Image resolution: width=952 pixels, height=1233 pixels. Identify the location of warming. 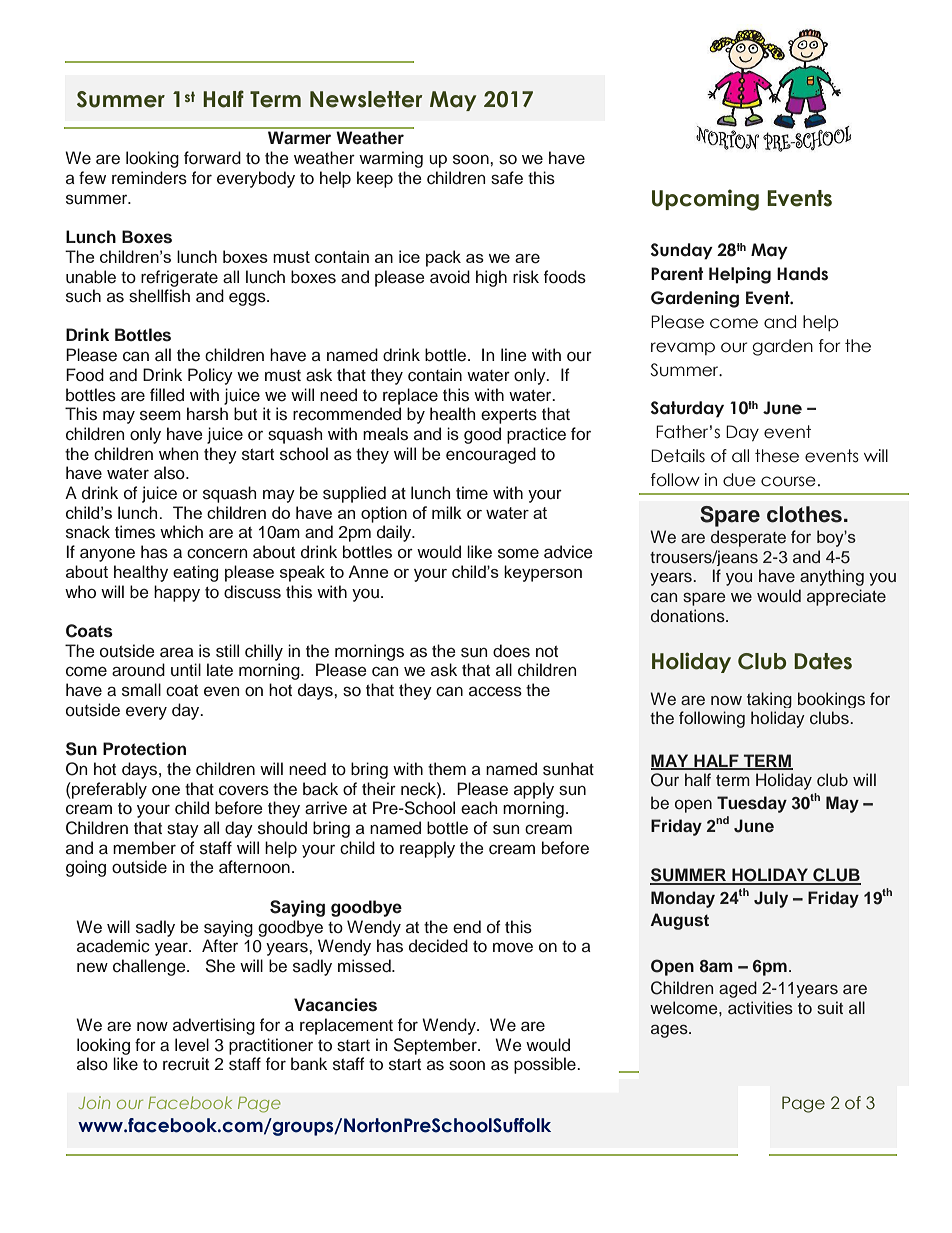
(391, 159).
